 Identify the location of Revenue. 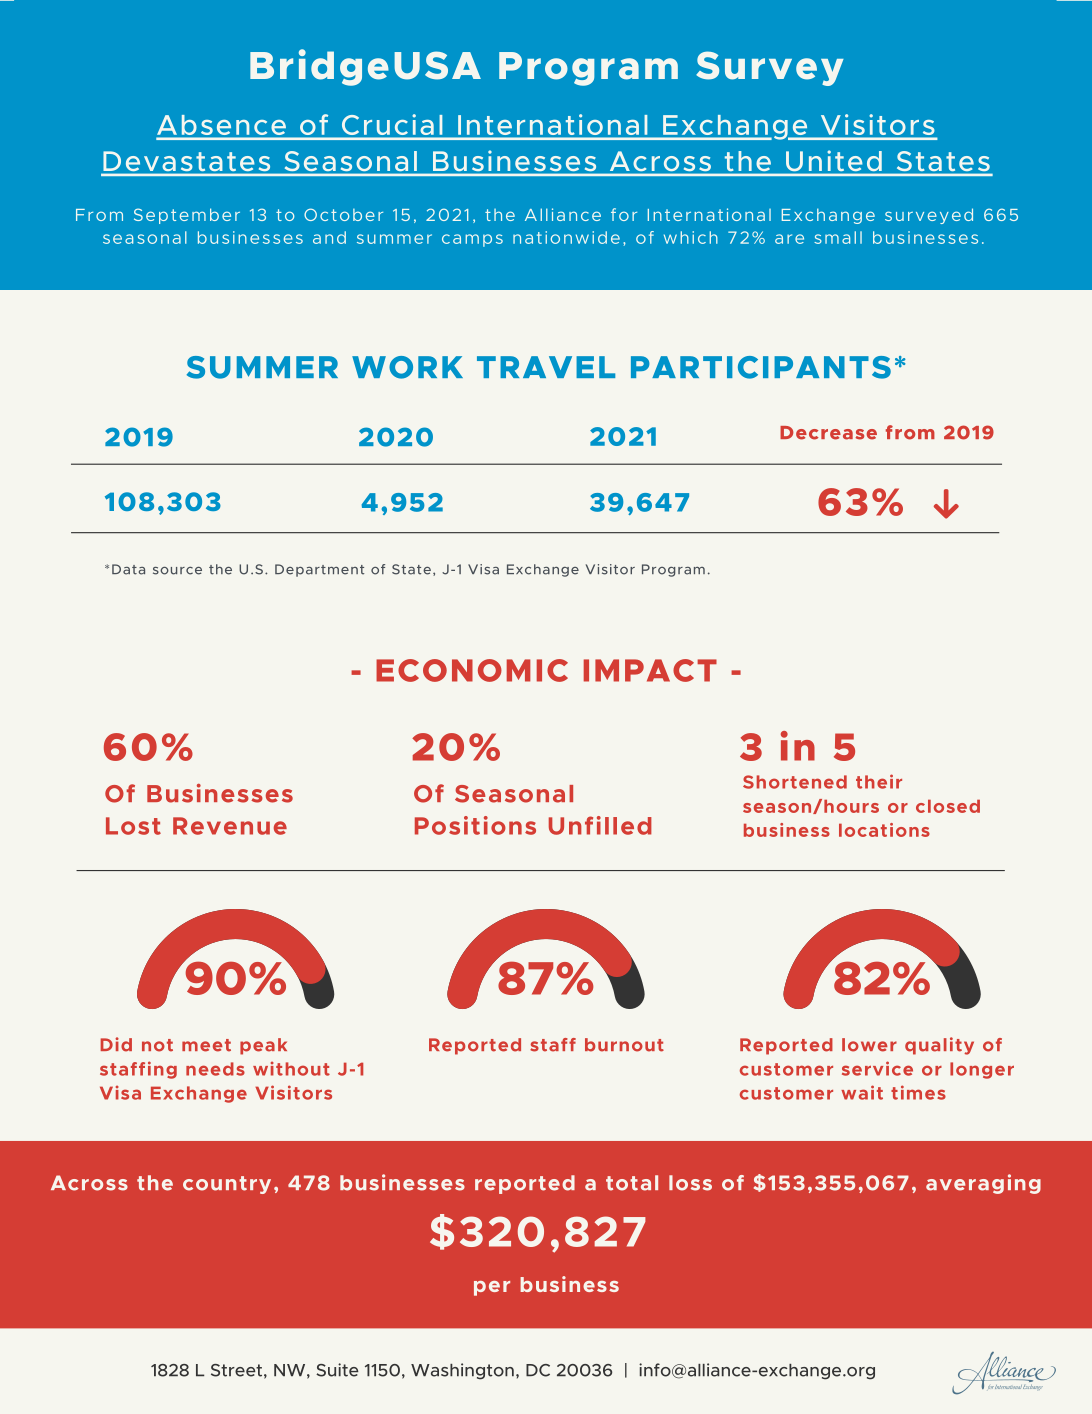
(230, 826).
